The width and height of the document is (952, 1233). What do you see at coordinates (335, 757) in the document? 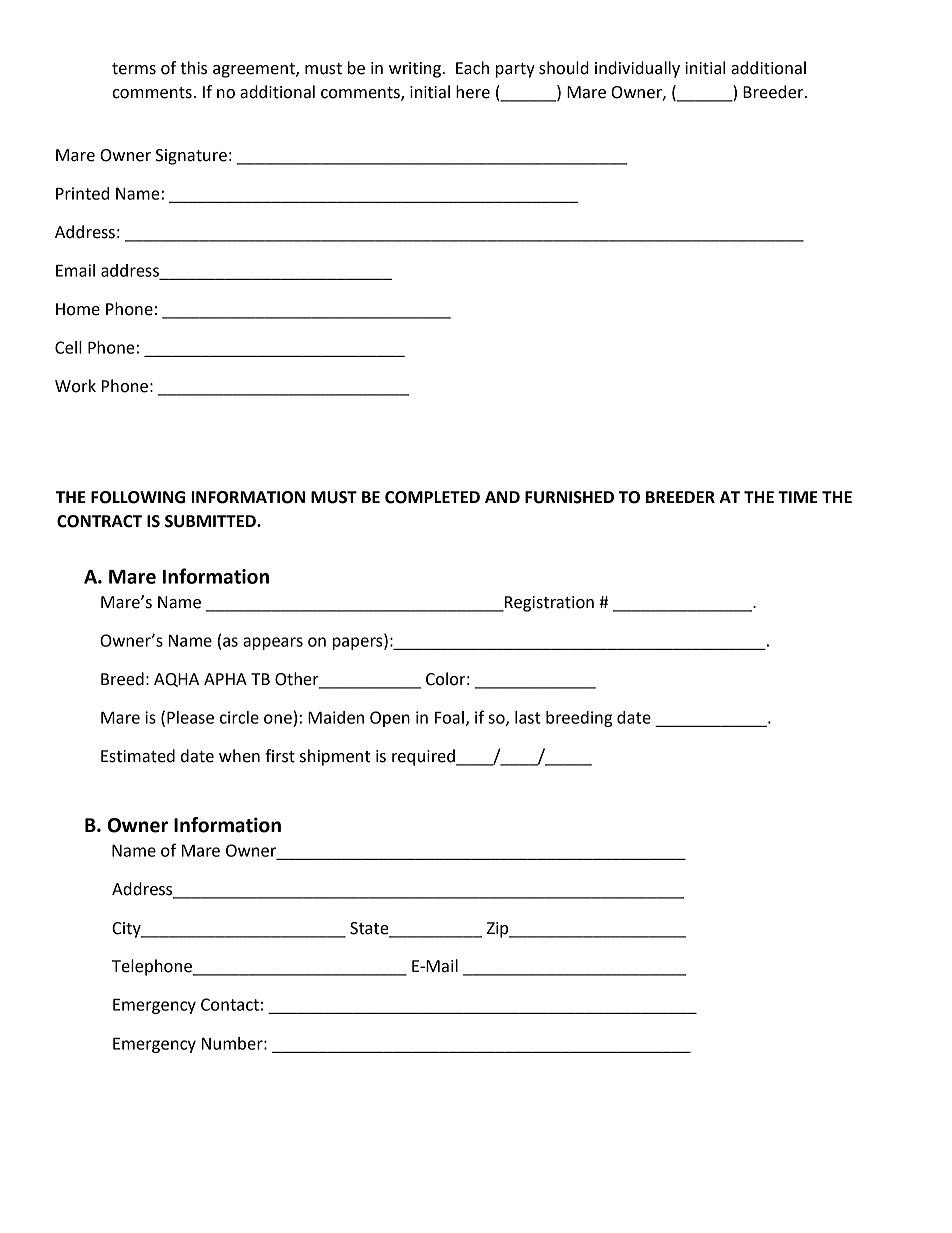
I see `shipment` at bounding box center [335, 757].
